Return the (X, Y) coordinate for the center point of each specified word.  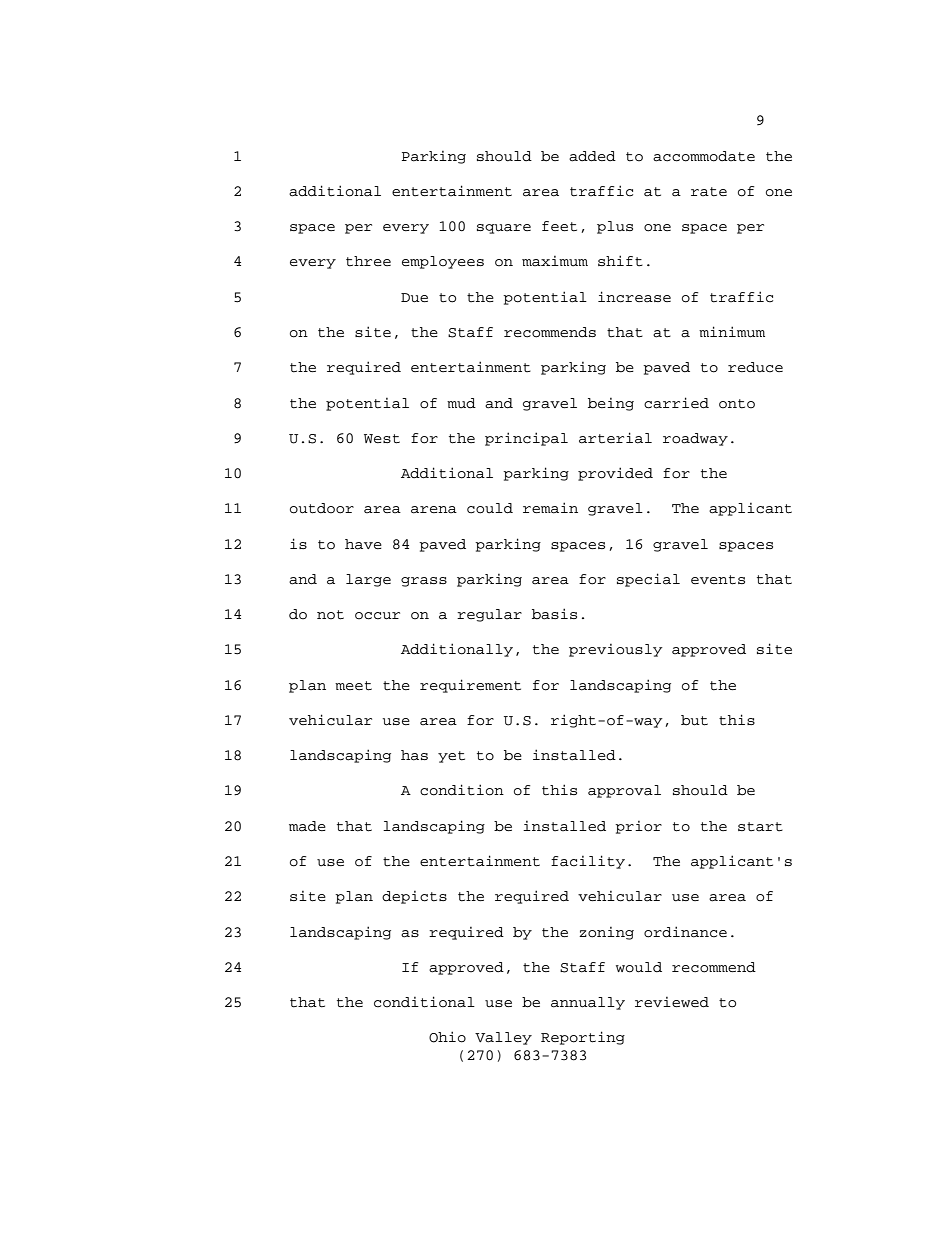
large (368, 580)
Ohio (447, 1037)
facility (588, 862)
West (382, 439)
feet (559, 226)
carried (676, 403)
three (368, 261)
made (307, 826)
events (718, 580)
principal (526, 439)
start (760, 826)
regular (489, 615)
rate (709, 192)
